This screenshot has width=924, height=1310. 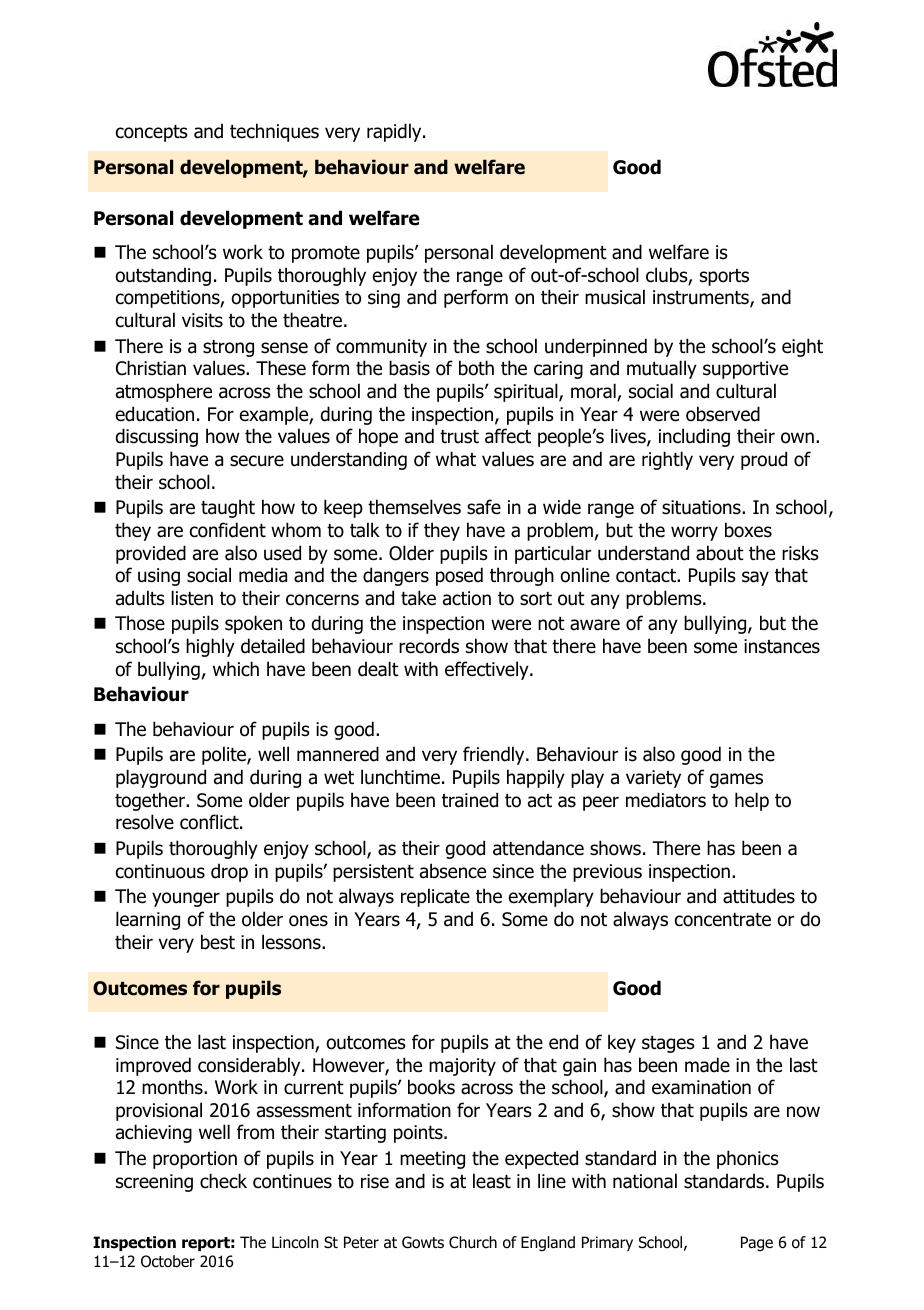 What do you see at coordinates (707, 1065) in the screenshot?
I see `made` at bounding box center [707, 1065].
